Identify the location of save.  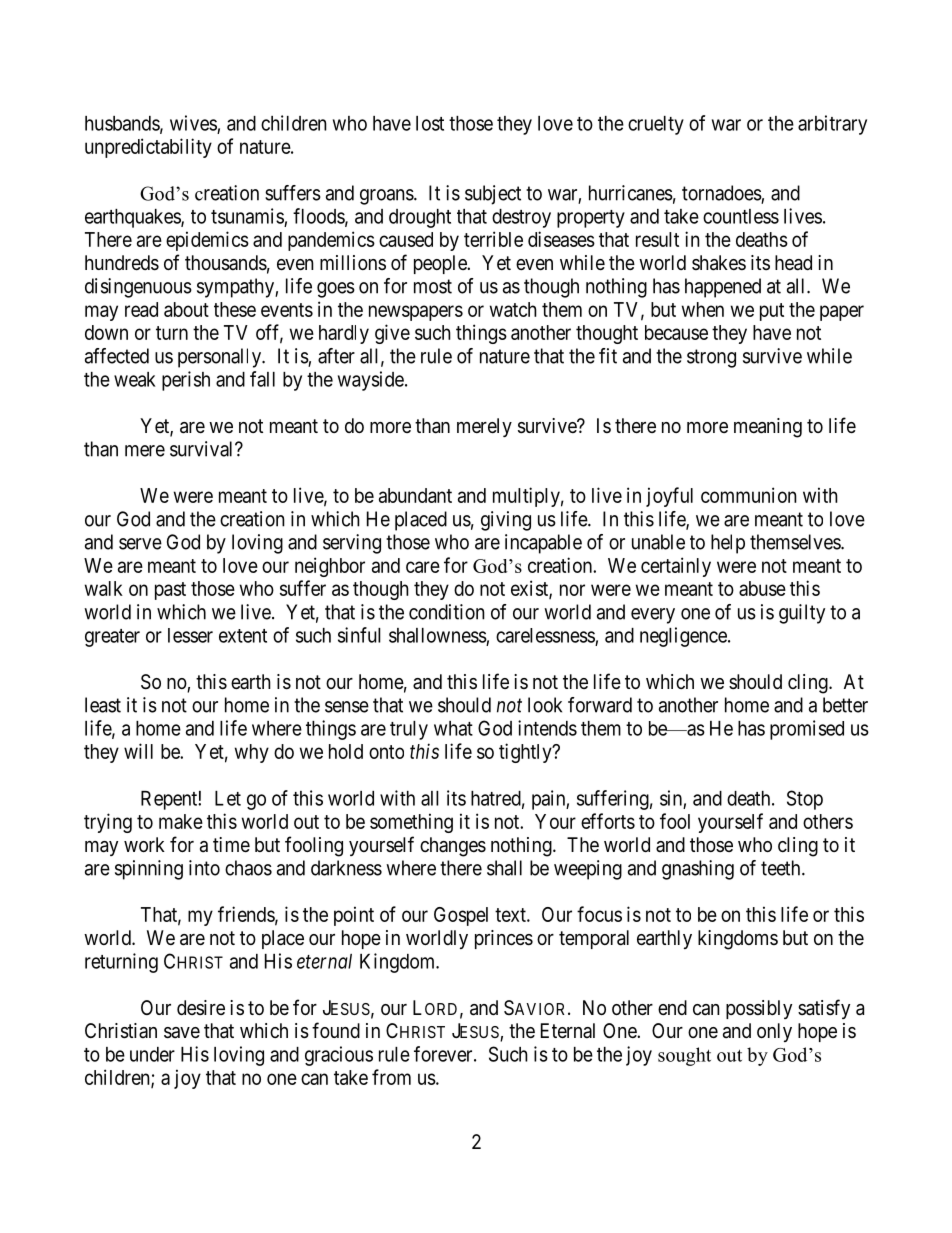
(182, 1033).
